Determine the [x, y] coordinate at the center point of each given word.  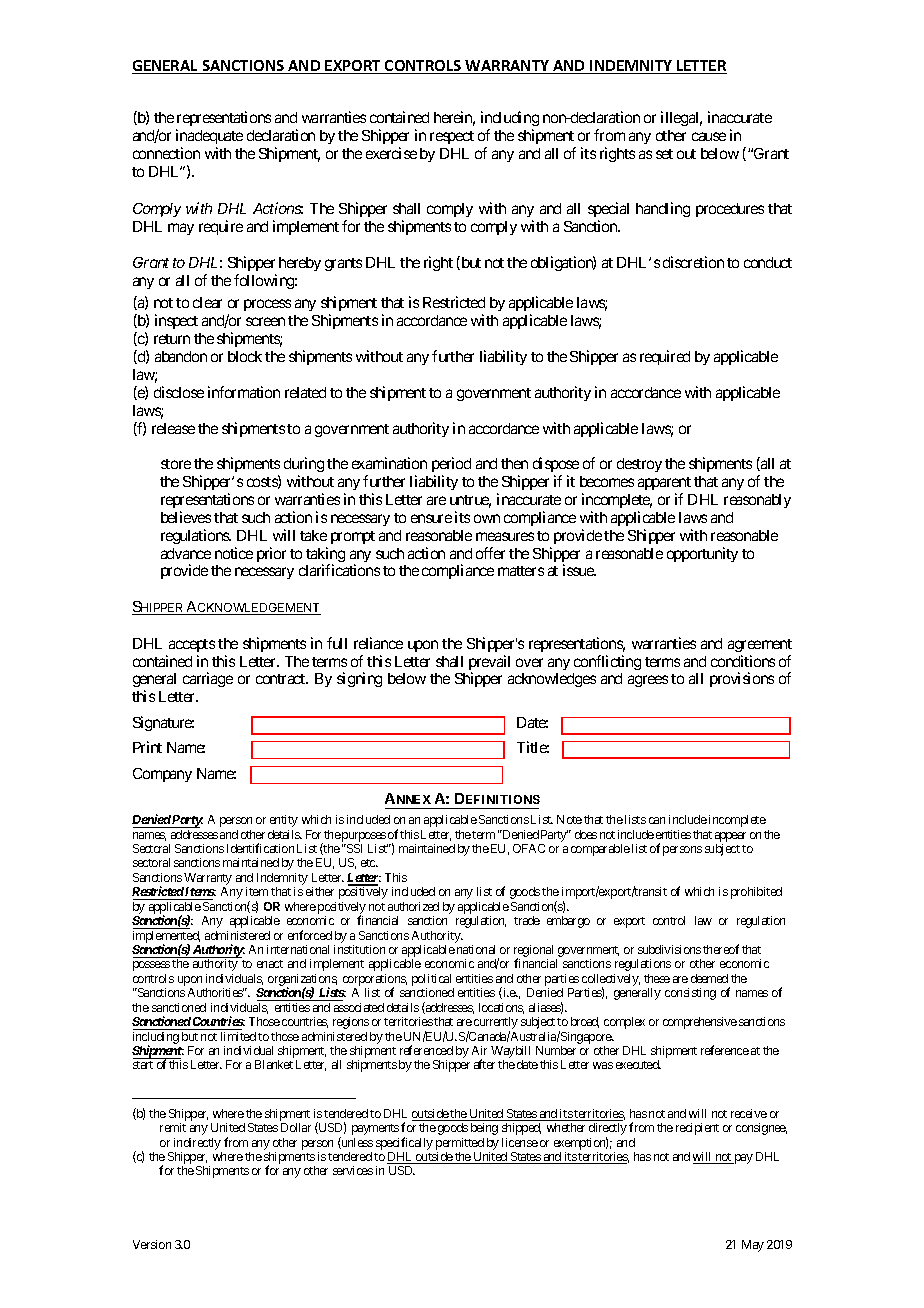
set [664, 154]
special [608, 209]
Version [152, 1244]
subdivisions [669, 949]
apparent [664, 483]
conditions [743, 661]
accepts [192, 645]
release [173, 428]
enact [270, 964]
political [431, 980]
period [451, 466]
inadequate [209, 138]
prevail [489, 664]
